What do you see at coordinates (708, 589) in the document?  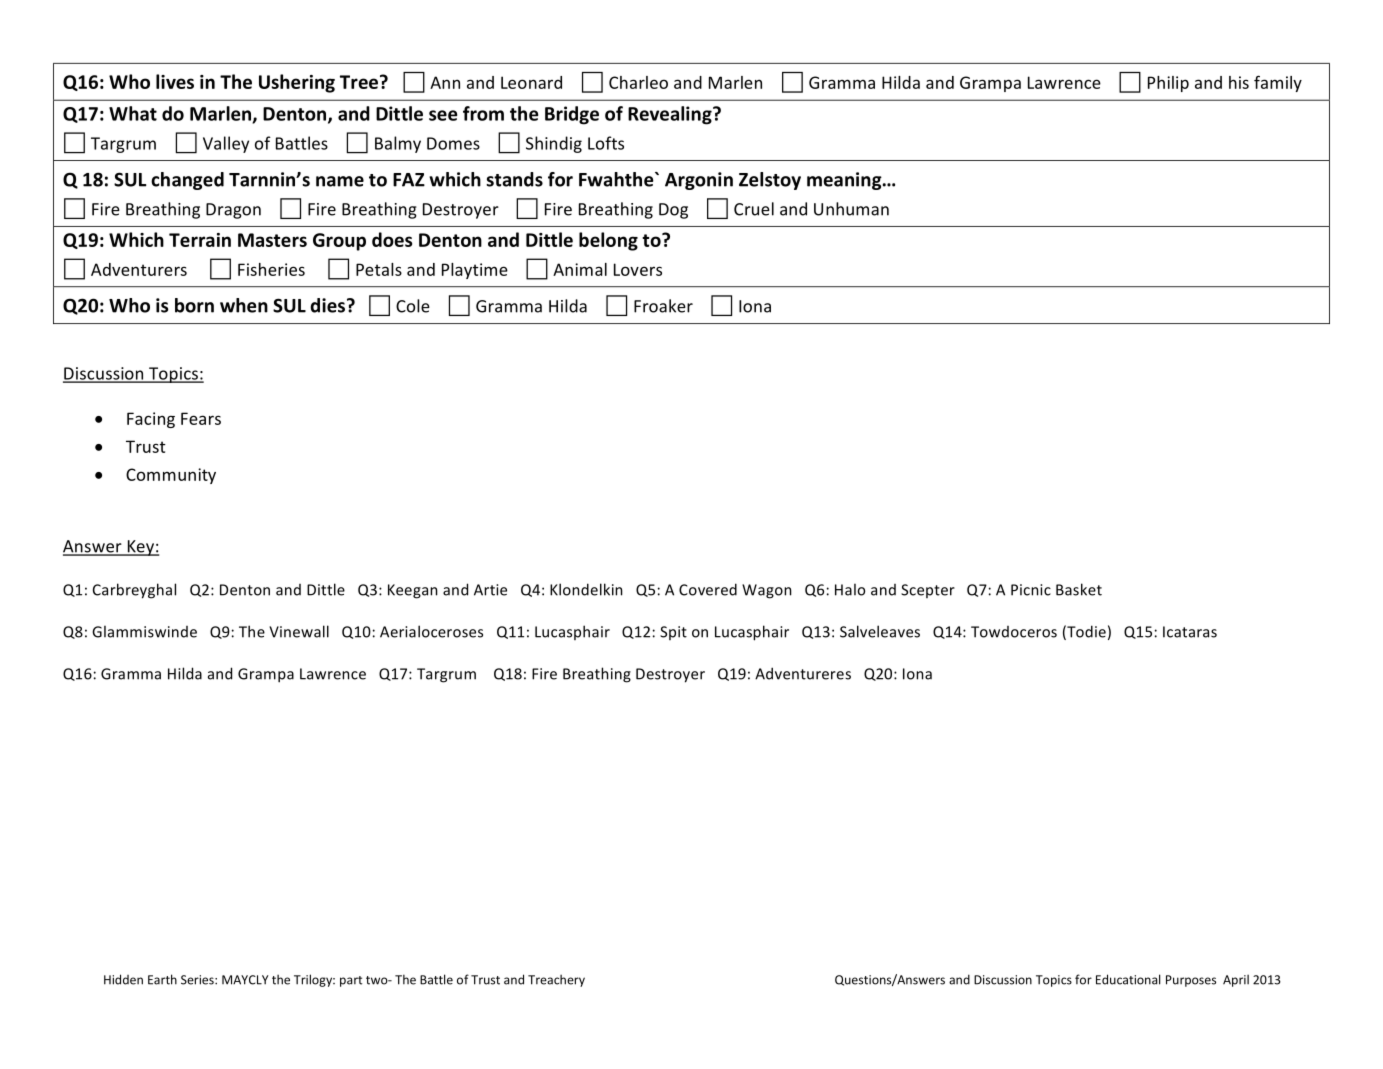 I see `Covered` at bounding box center [708, 589].
